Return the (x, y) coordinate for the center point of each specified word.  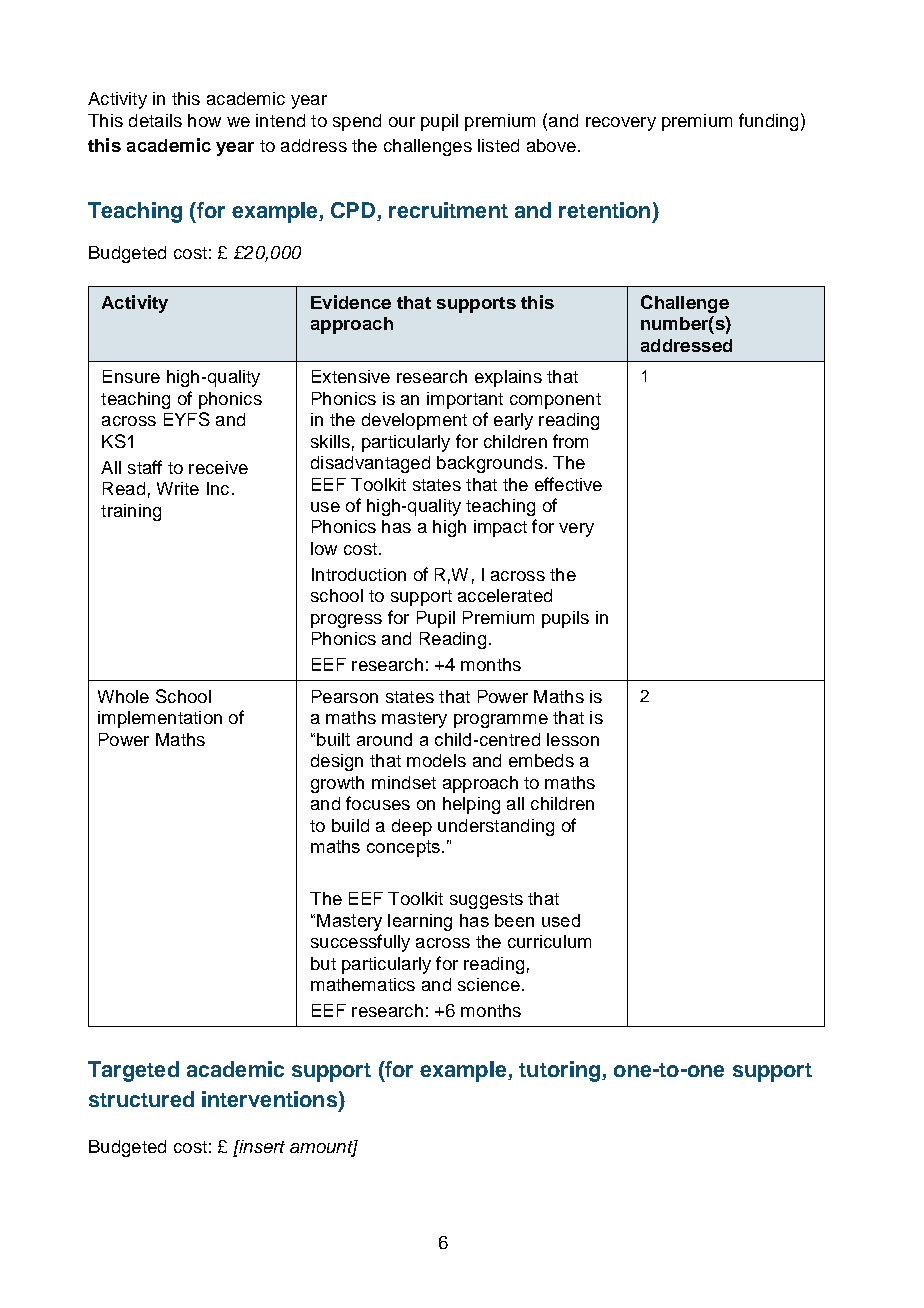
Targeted (133, 1071)
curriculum (549, 941)
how (204, 120)
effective (568, 484)
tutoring (559, 1071)
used (561, 920)
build (350, 825)
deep (412, 827)
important (465, 400)
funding (768, 122)
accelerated (505, 595)
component (555, 401)
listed (498, 145)
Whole (123, 696)
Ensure (131, 376)
